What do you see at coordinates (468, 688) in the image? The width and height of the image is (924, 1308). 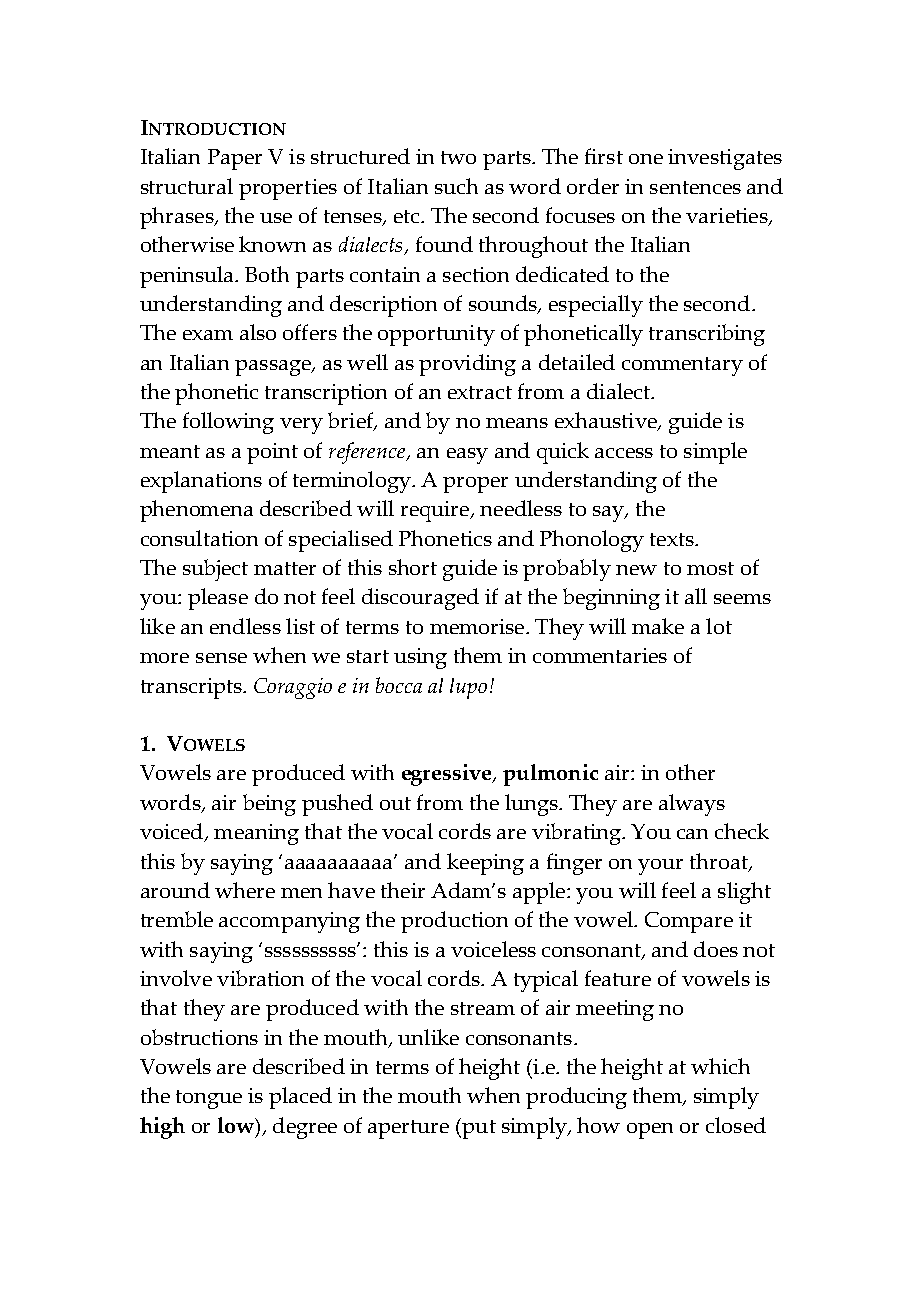 I see `lupo` at bounding box center [468, 688].
